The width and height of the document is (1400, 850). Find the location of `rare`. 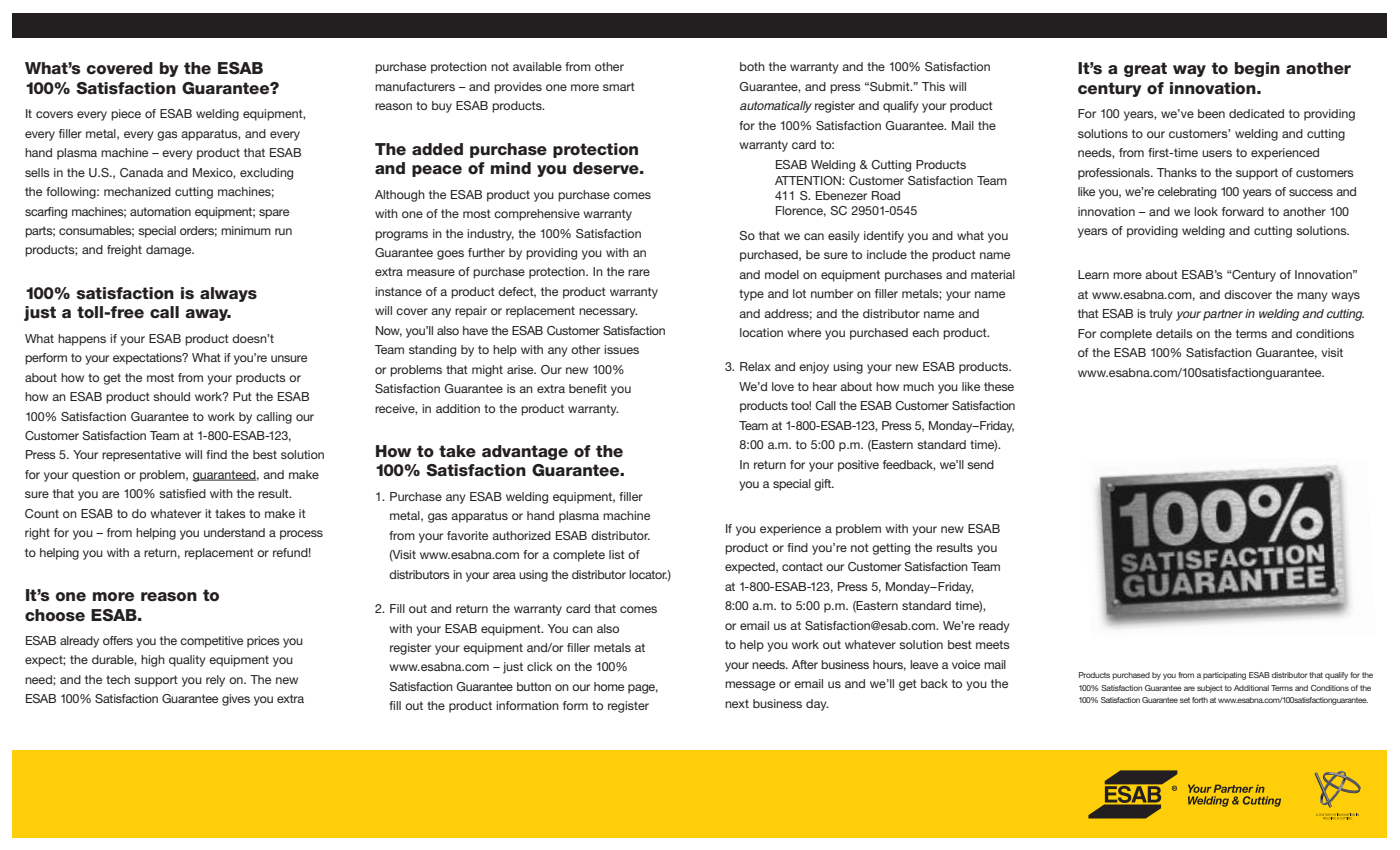

rare is located at coordinates (639, 272).
